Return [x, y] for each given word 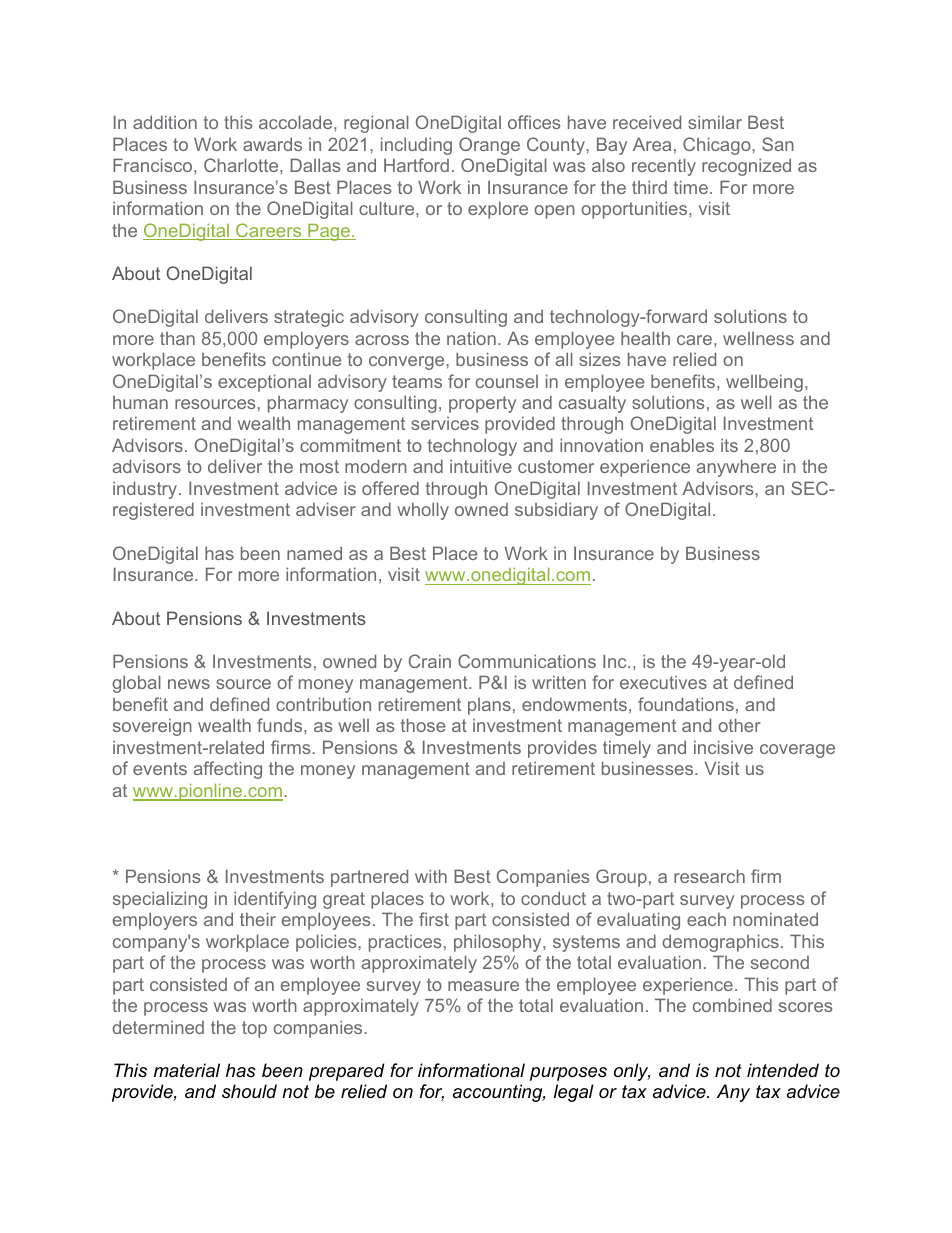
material [187, 1070]
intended [783, 1070]
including [416, 146]
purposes [568, 1074]
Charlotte [242, 165]
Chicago [718, 146]
